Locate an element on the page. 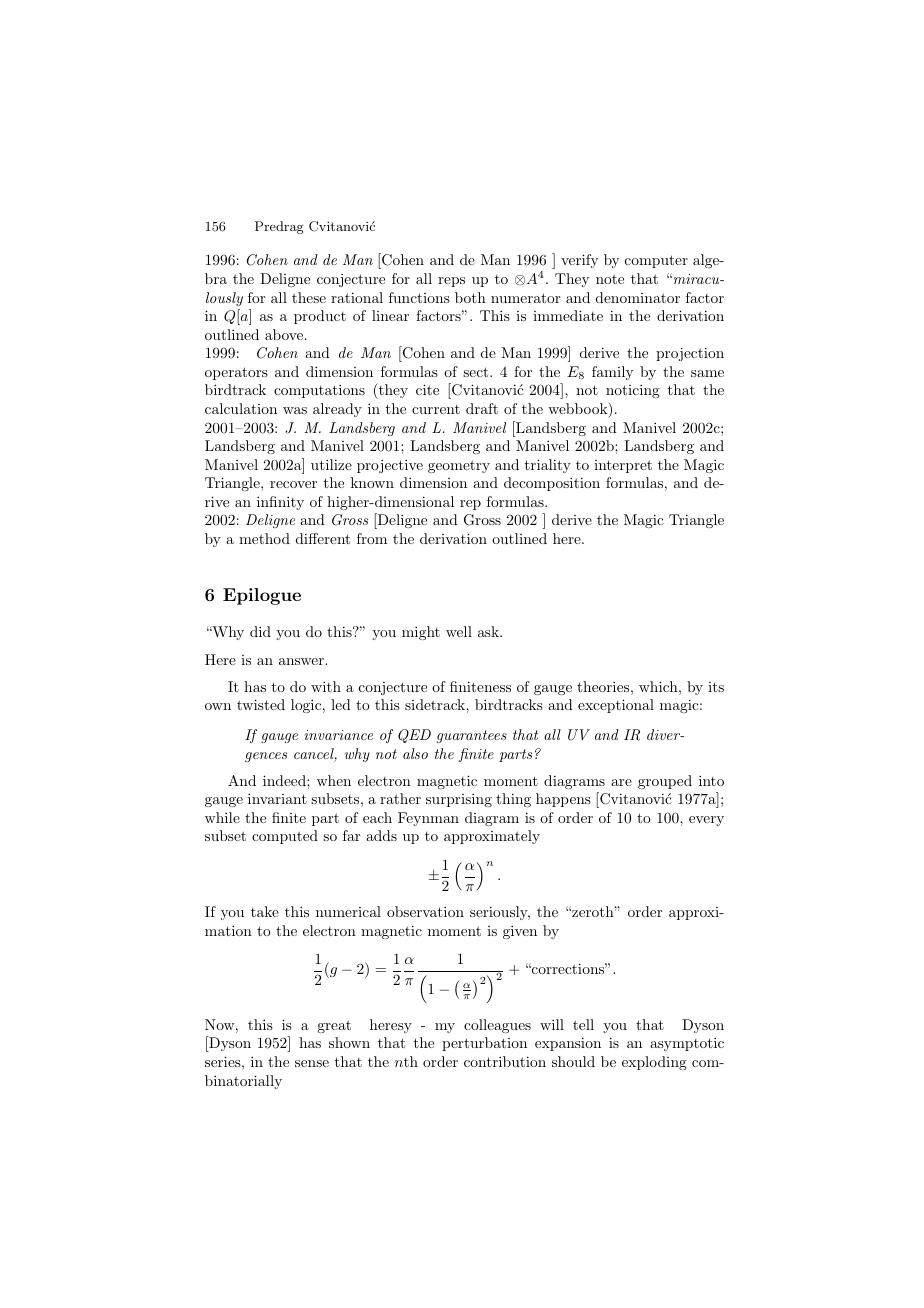 This page has height=1308, width=924. well is located at coordinates (459, 631).
